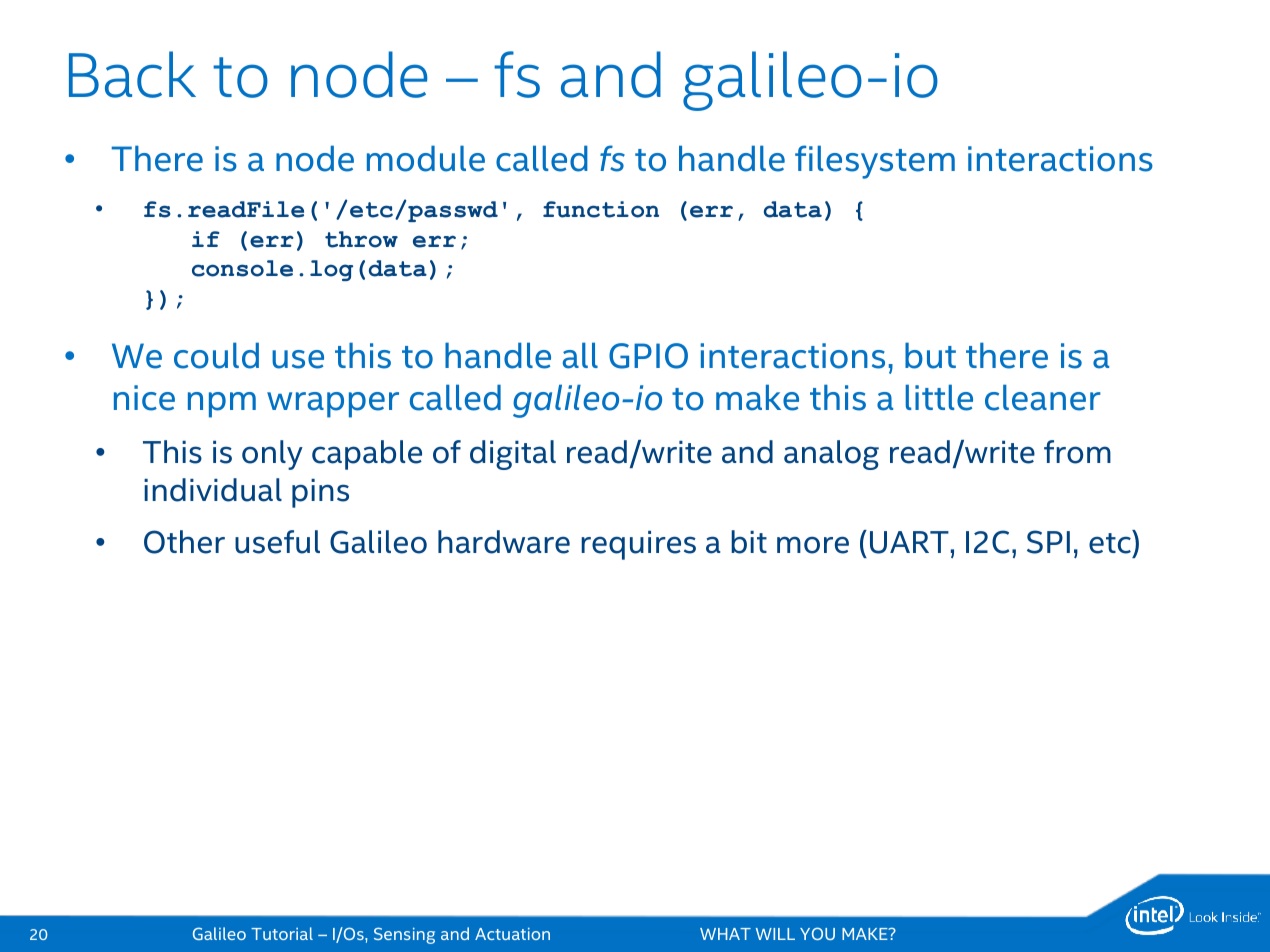  What do you see at coordinates (277, 542) in the screenshot?
I see `useful` at bounding box center [277, 542].
